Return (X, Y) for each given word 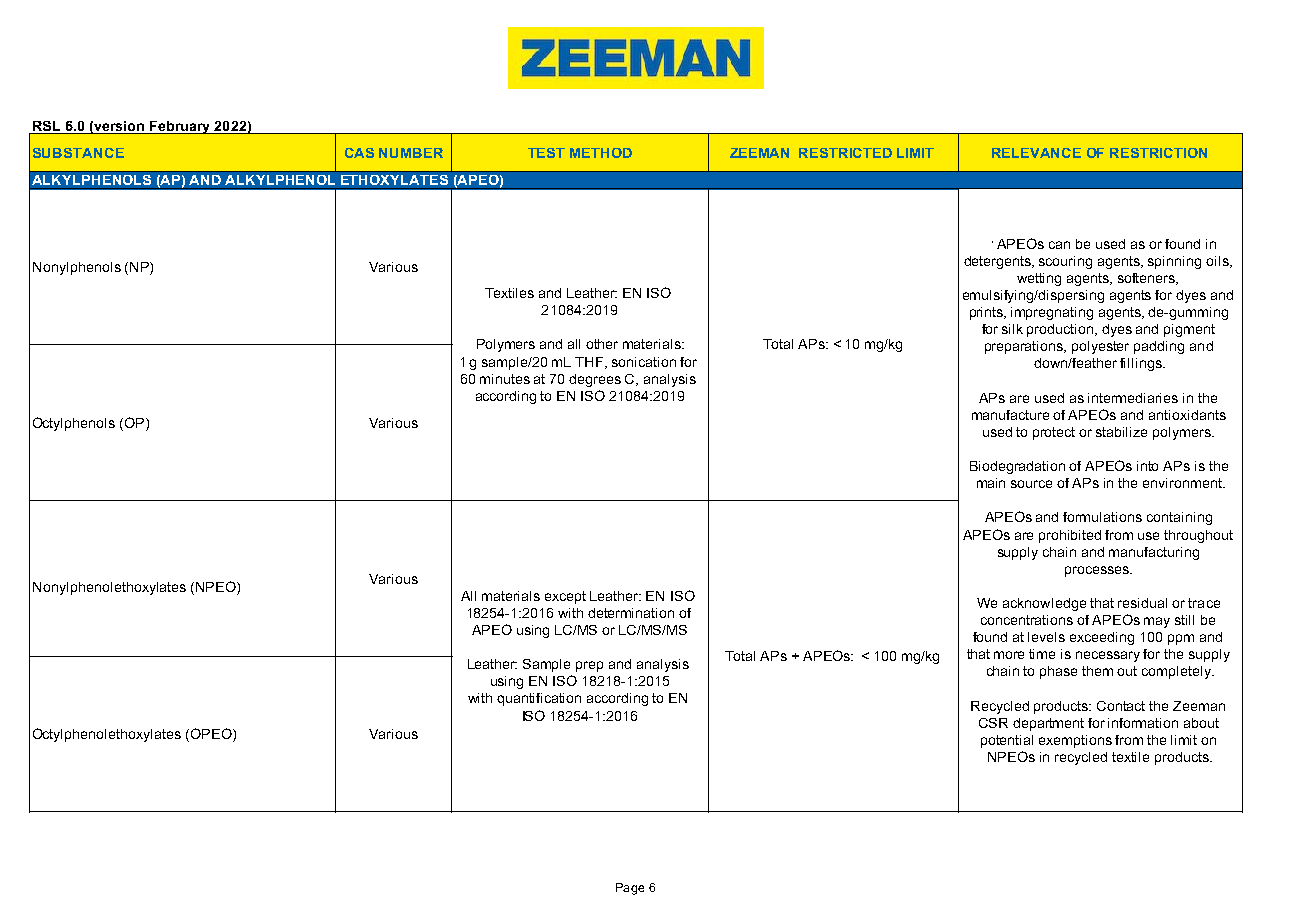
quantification (539, 699)
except (565, 597)
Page (630, 889)
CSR (993, 723)
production (1061, 330)
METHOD (601, 153)
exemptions (1075, 741)
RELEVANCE (1036, 153)
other (602, 344)
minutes (505, 379)
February (180, 127)
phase (1058, 672)
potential (1007, 741)
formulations (1102, 517)
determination (631, 613)
